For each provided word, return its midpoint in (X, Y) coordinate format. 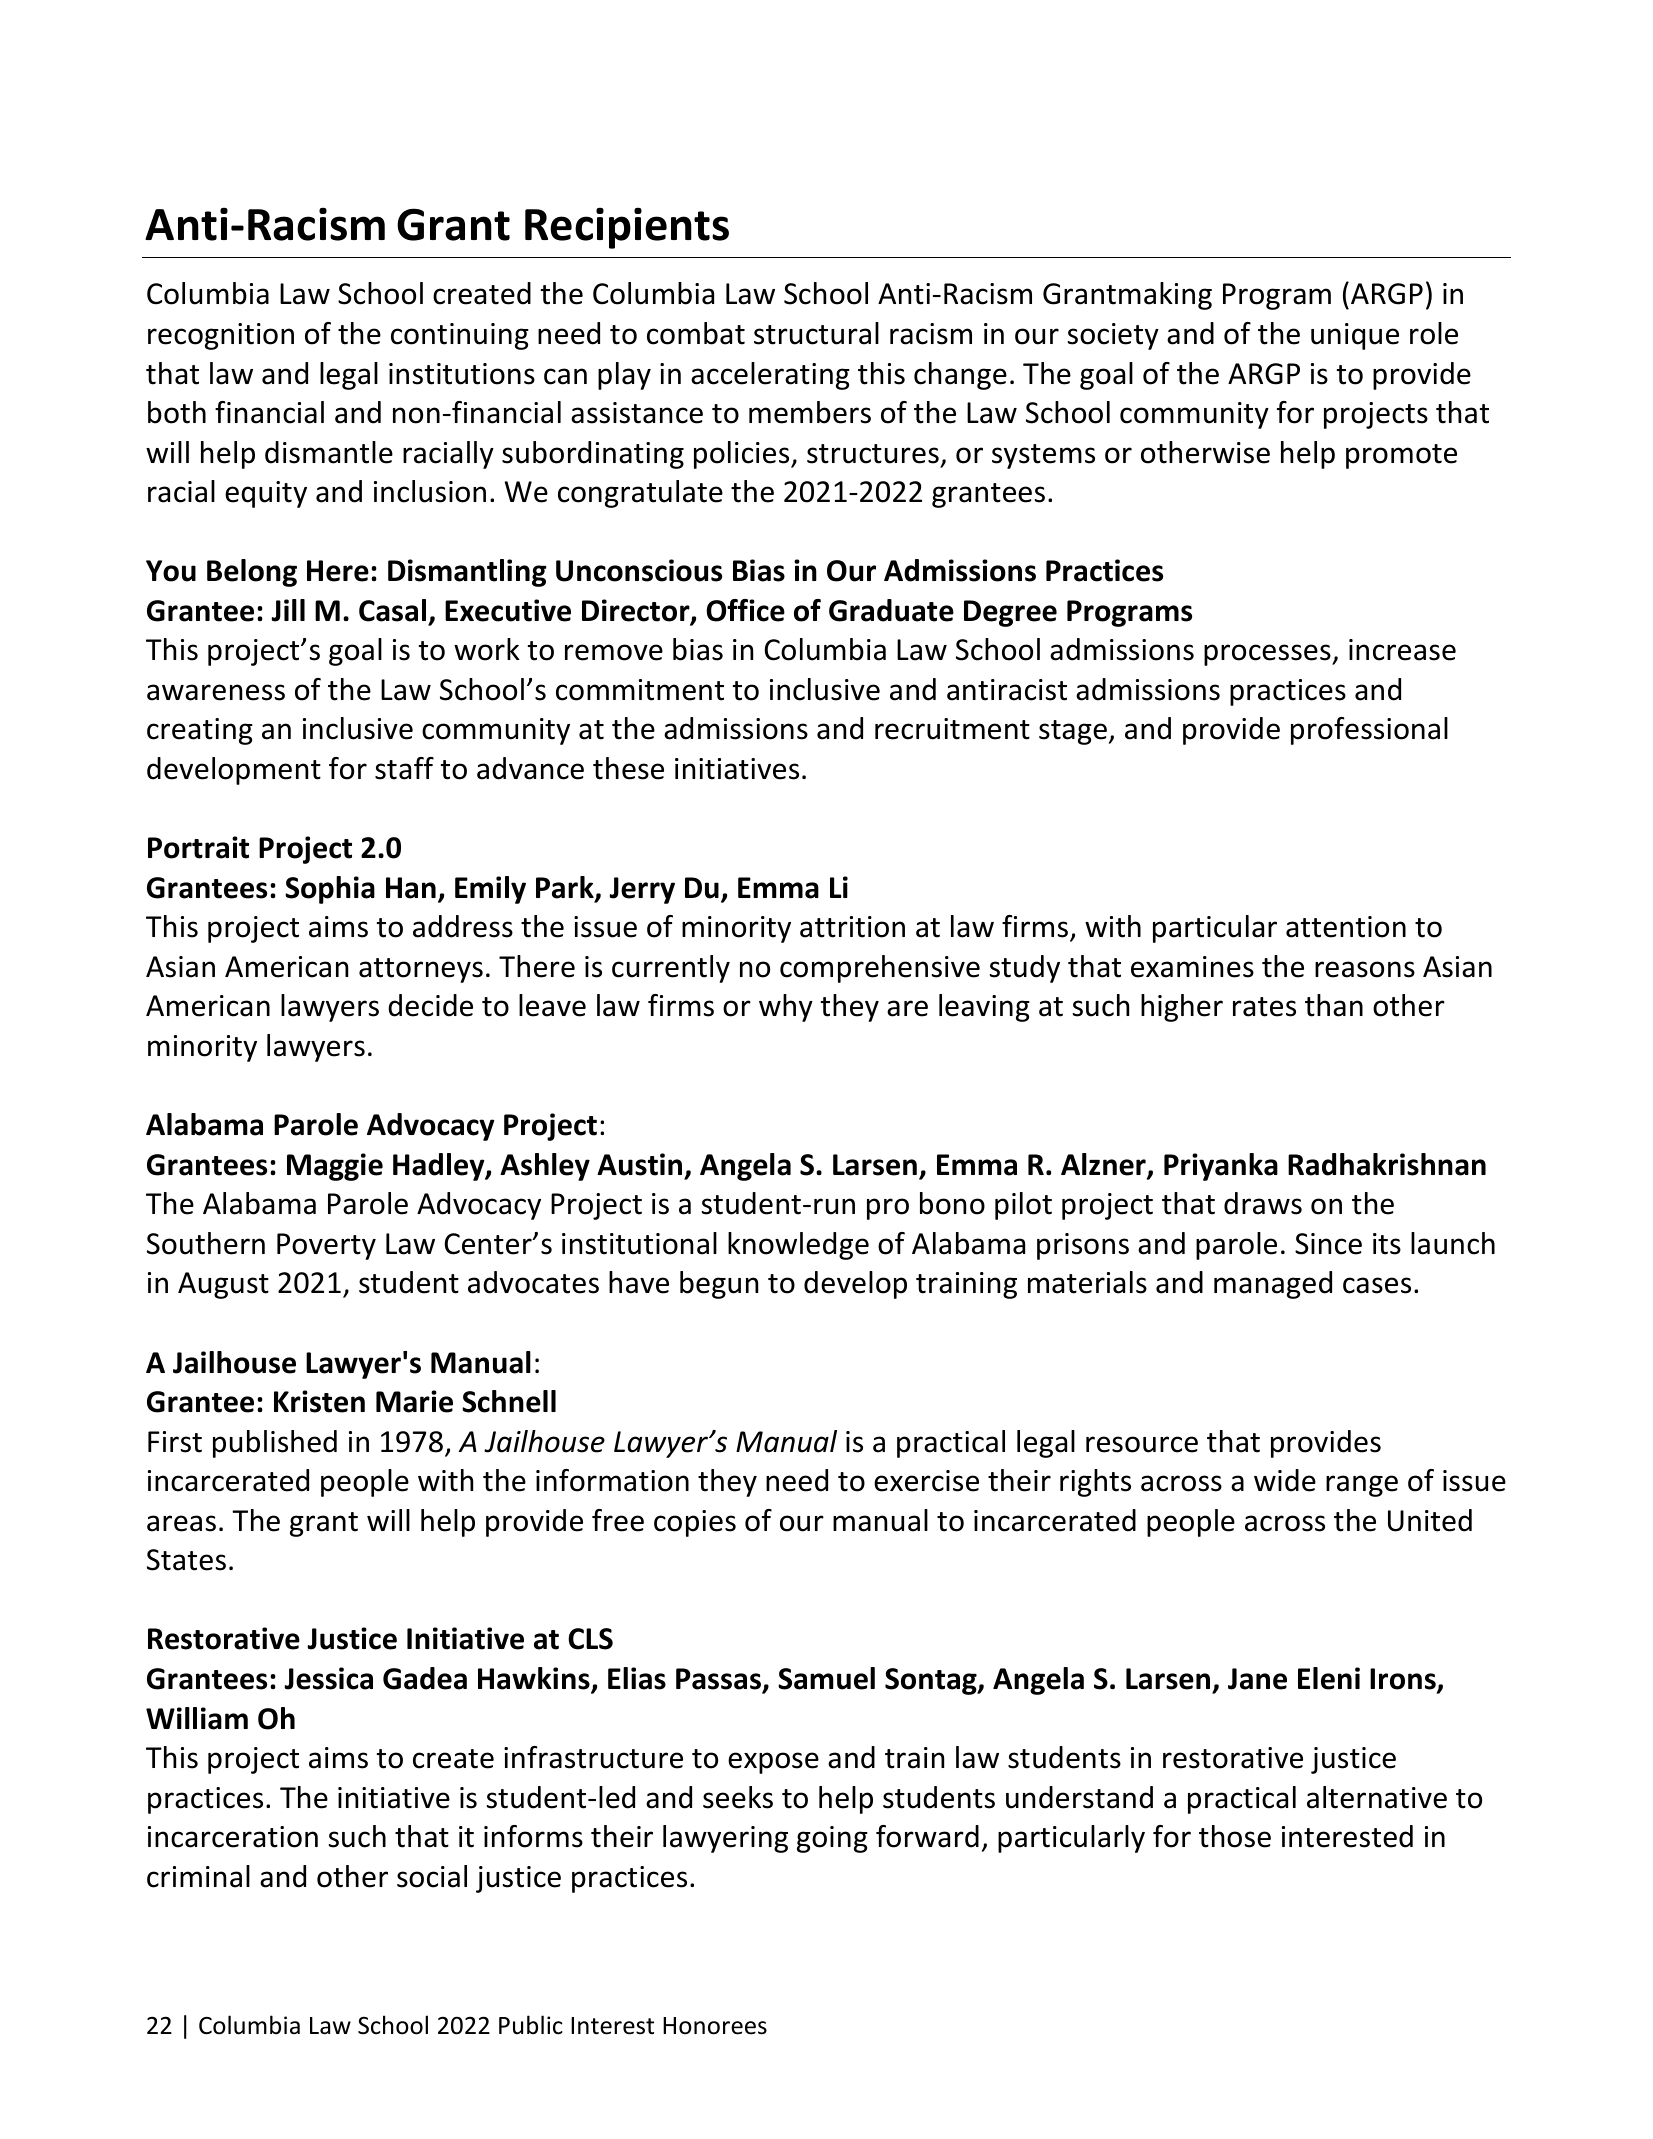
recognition (221, 336)
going (832, 1839)
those (1235, 1836)
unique (1355, 336)
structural (816, 333)
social (432, 1876)
